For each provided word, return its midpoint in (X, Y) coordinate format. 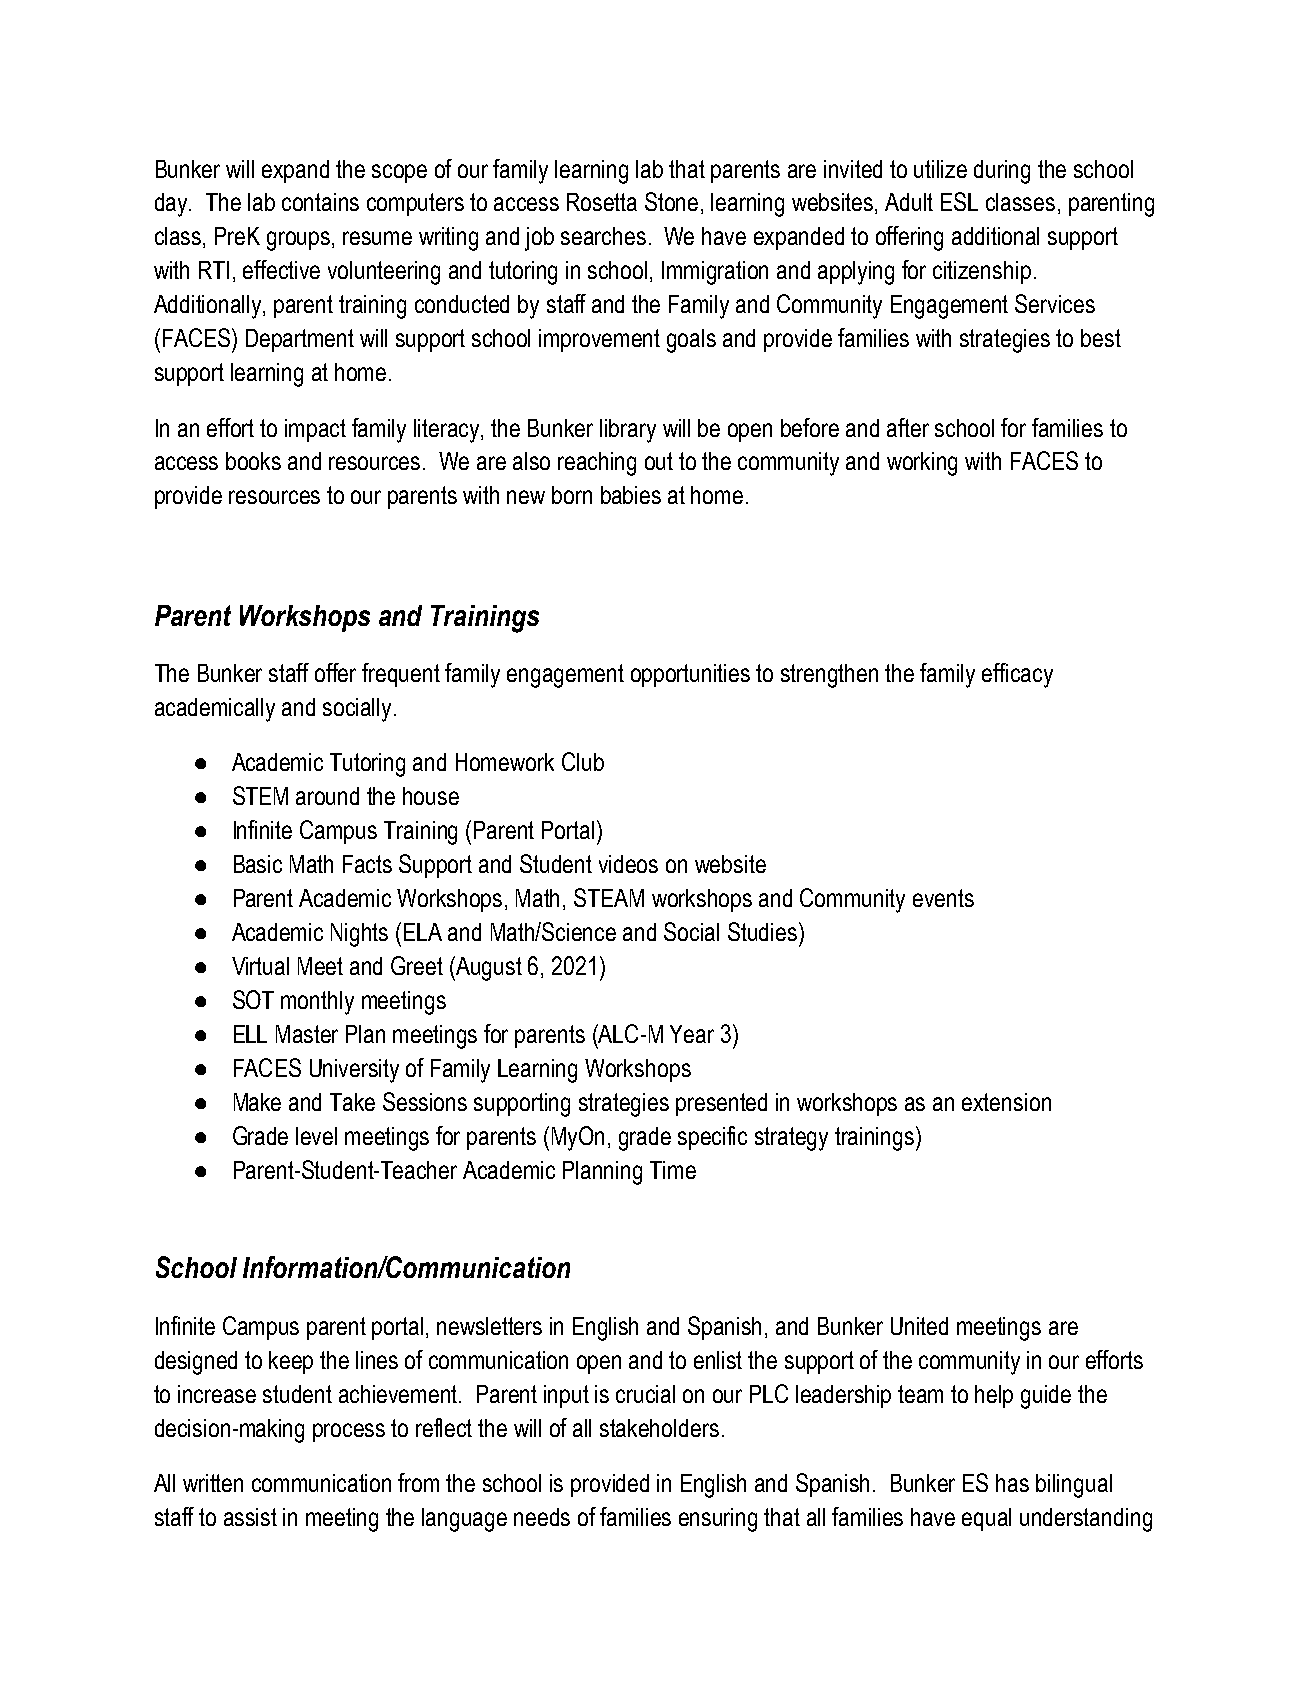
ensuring (718, 1520)
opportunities (690, 675)
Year (692, 1034)
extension (1006, 1102)
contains (320, 202)
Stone (671, 201)
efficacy (1017, 675)
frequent (401, 675)
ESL (959, 201)
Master (307, 1034)
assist (250, 1517)
